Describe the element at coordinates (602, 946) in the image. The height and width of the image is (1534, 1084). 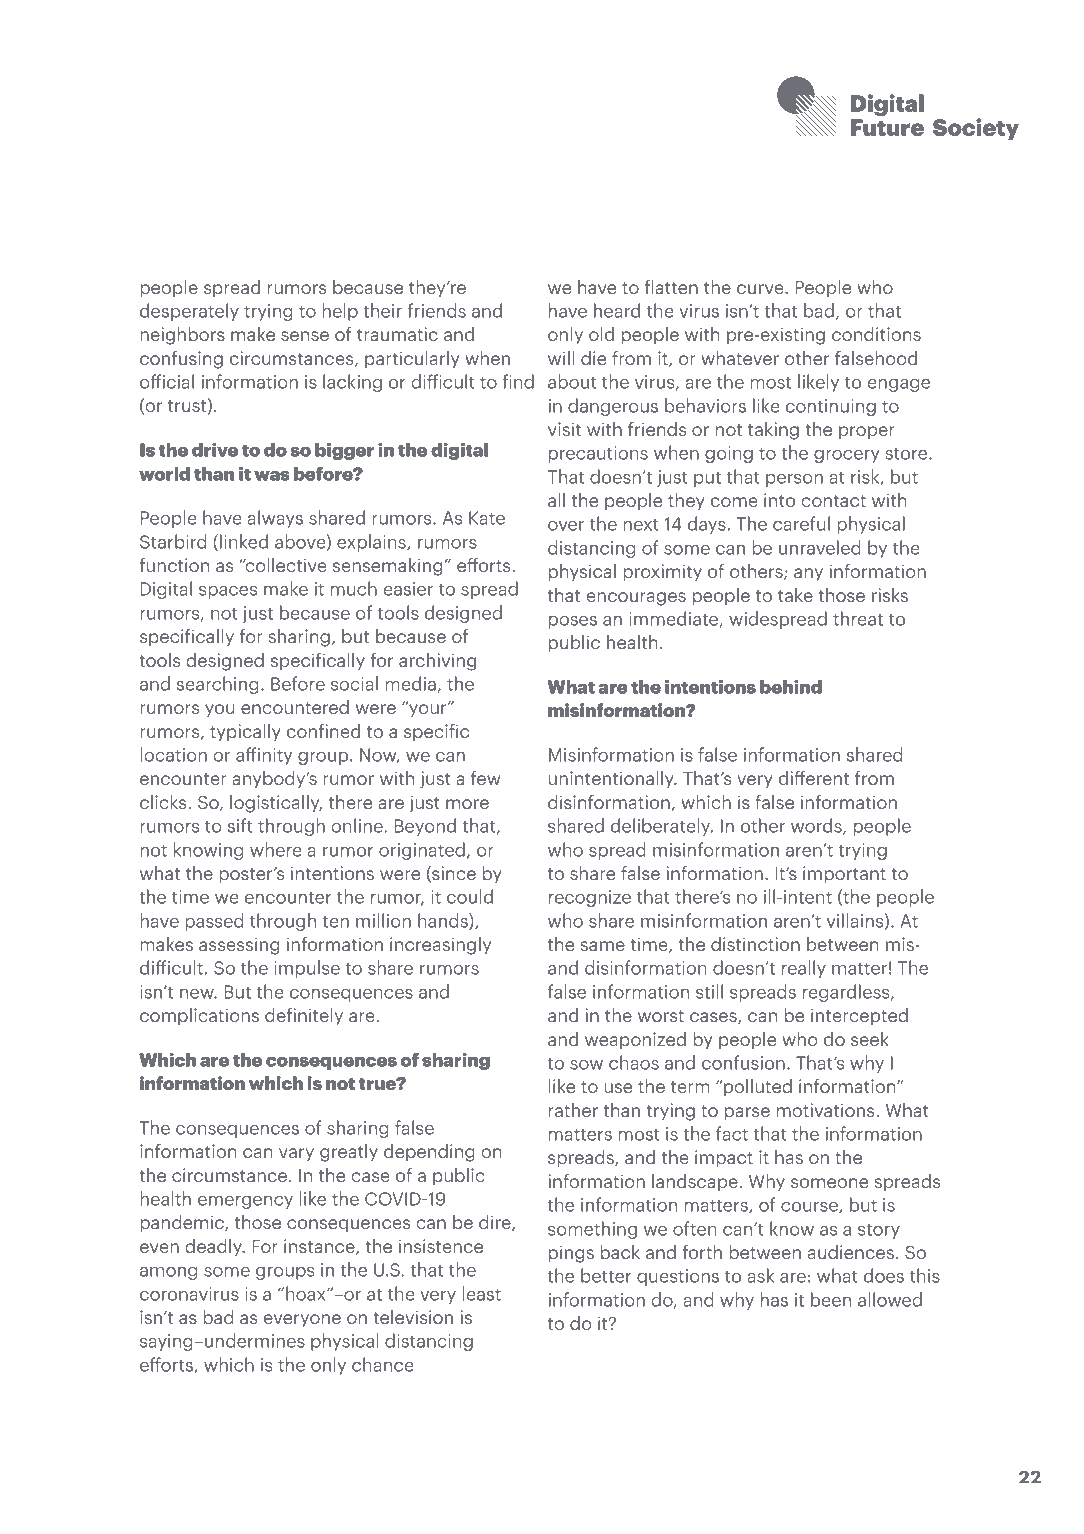
I see `same` at that location.
